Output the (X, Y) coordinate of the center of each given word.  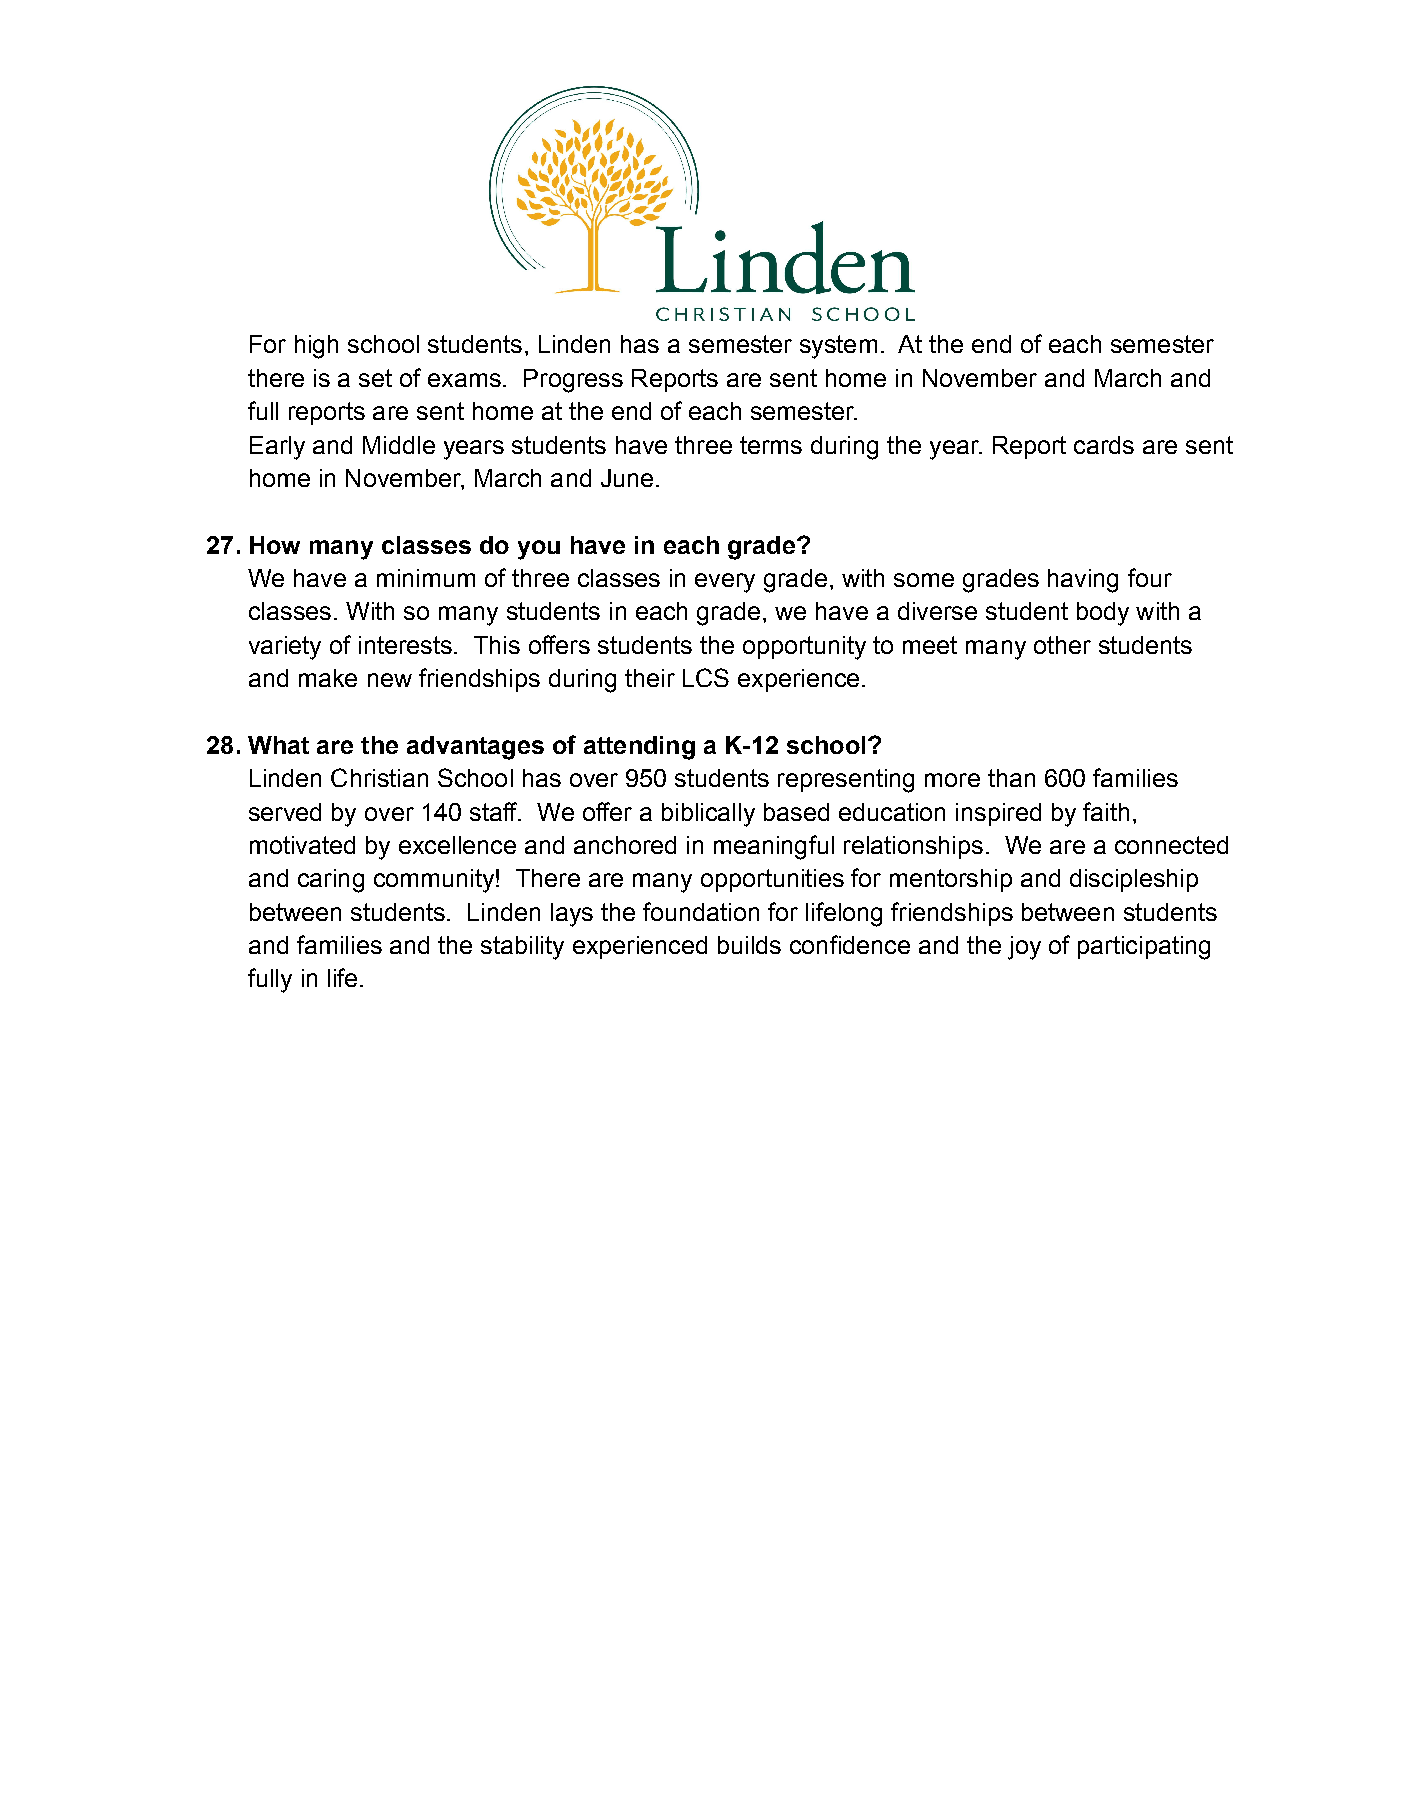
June (627, 478)
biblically (708, 815)
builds (749, 945)
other (1062, 645)
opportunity (804, 648)
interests (405, 645)
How (275, 545)
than (1011, 778)
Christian (379, 777)
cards (1104, 445)
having (1083, 581)
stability (522, 948)
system (838, 347)
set (375, 378)
